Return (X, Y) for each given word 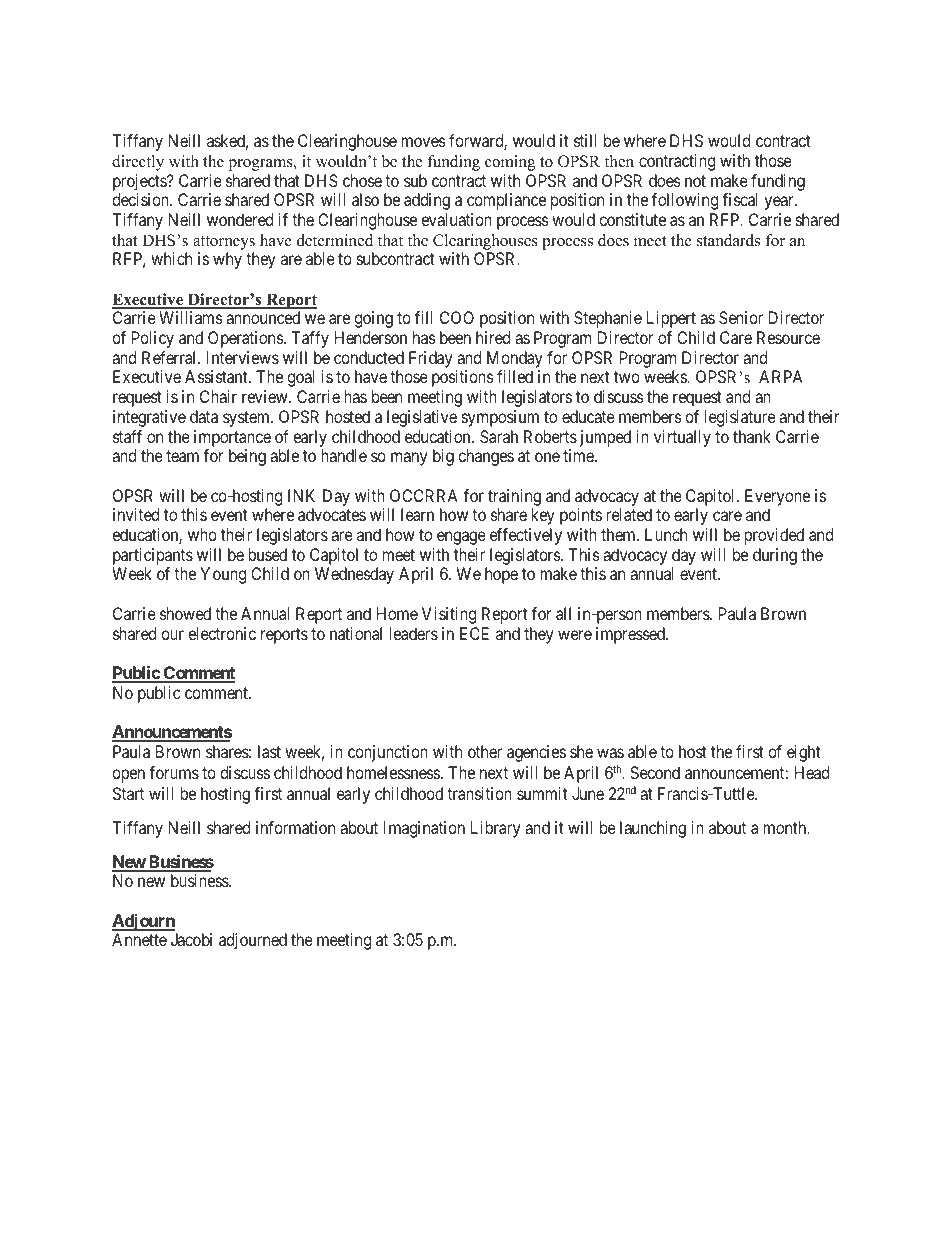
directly (138, 163)
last (269, 751)
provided (774, 536)
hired (493, 337)
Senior (741, 317)
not (695, 181)
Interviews (243, 357)
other (485, 751)
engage (461, 538)
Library (495, 829)
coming (510, 163)
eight (804, 753)
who (202, 534)
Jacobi (191, 939)
